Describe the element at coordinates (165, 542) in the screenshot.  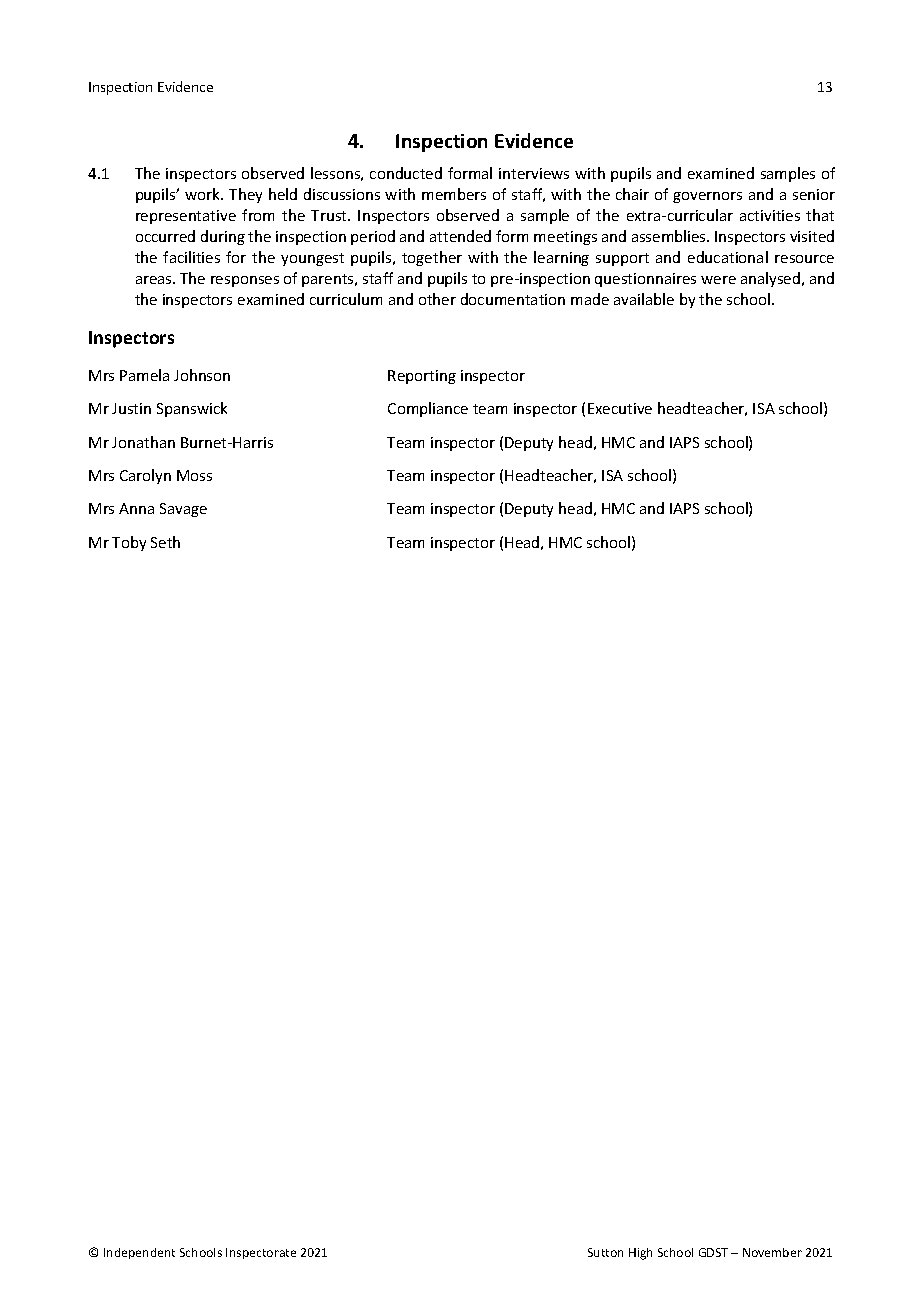
I see `Seth` at that location.
